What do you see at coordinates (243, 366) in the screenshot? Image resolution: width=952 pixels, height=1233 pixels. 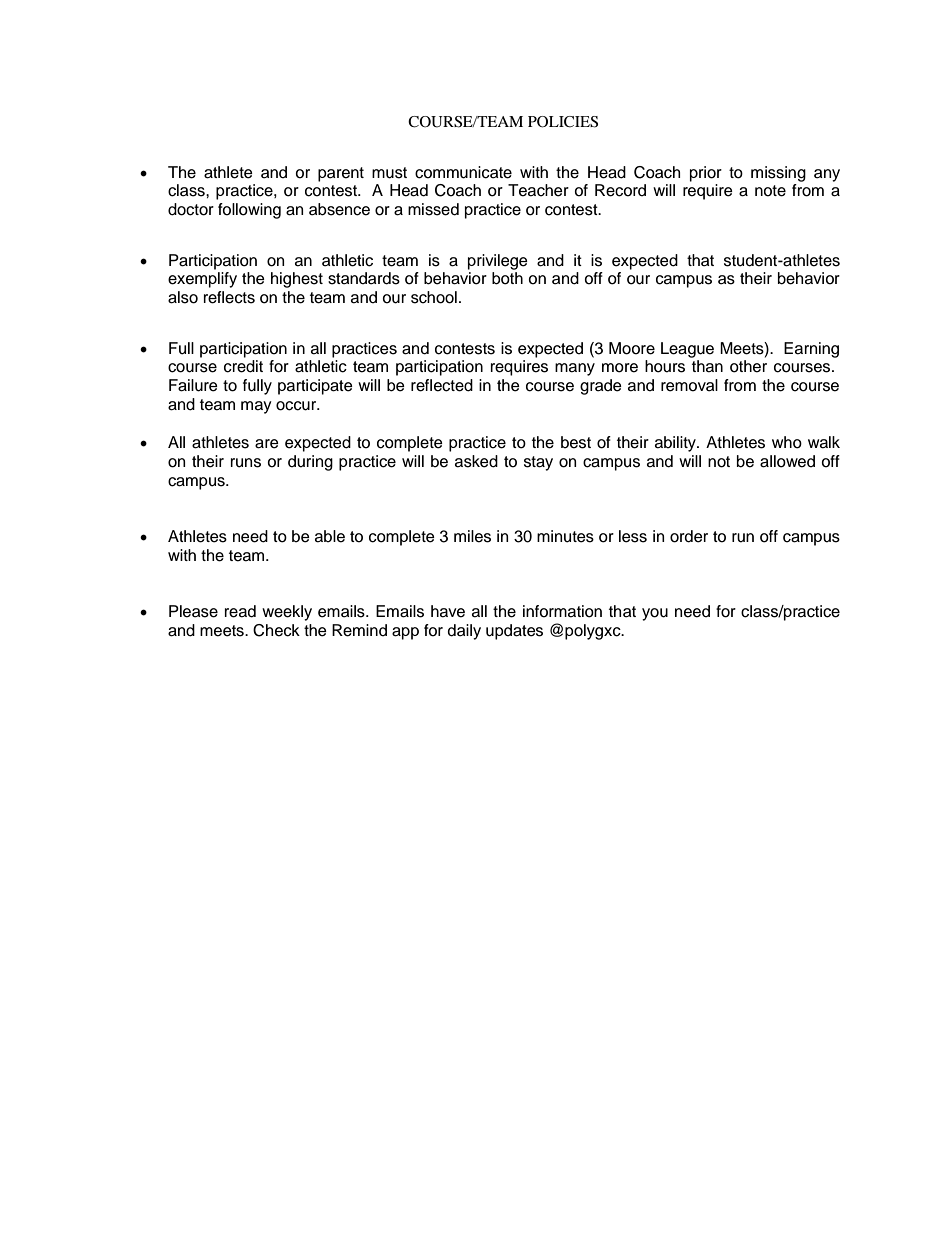 I see `credit` at bounding box center [243, 366].
